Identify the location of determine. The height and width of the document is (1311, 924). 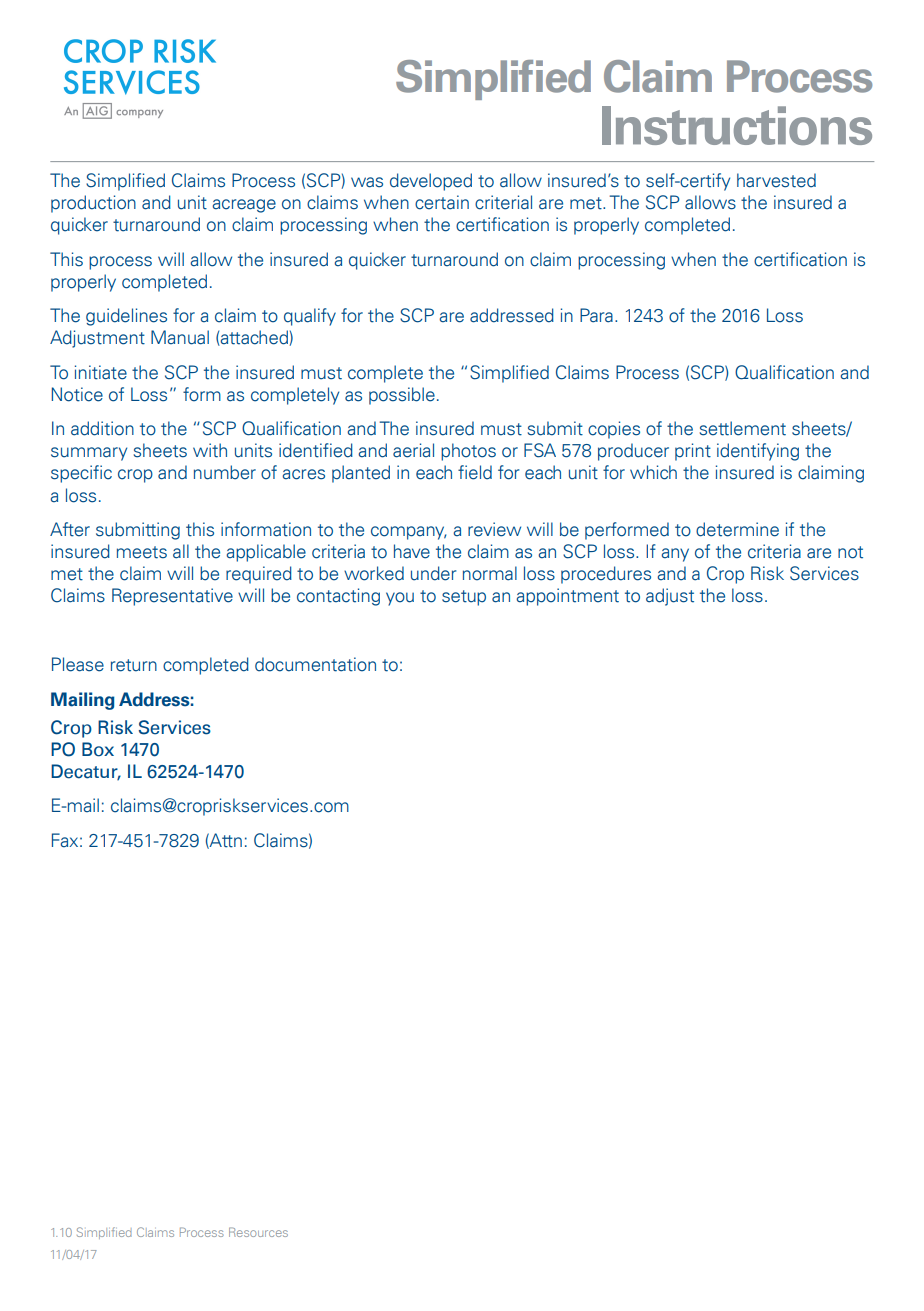
(737, 529).
